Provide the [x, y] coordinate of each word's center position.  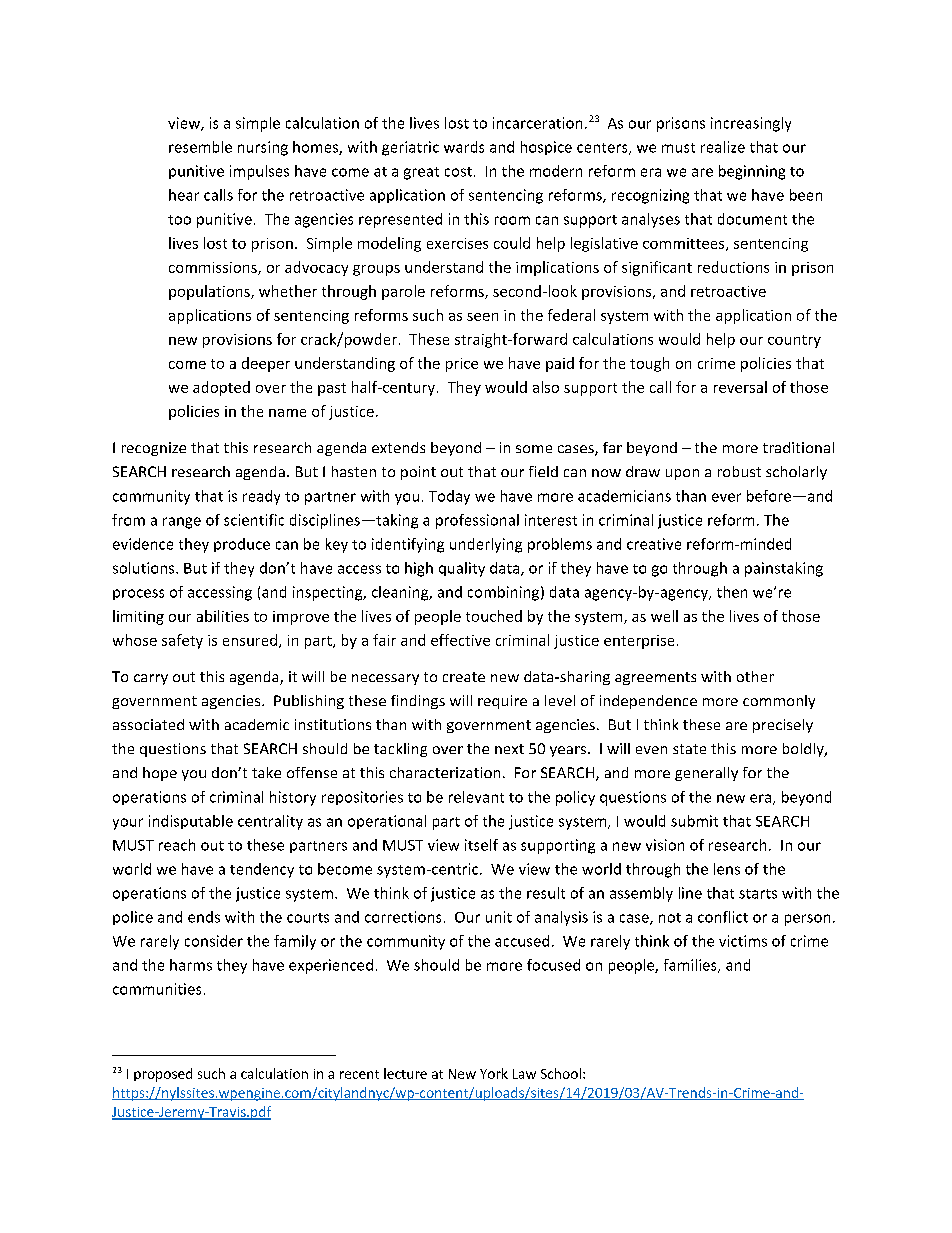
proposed [163, 1075]
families [691, 966]
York [494, 1073]
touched [494, 616]
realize [723, 147]
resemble [200, 147]
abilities [223, 616]
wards [464, 147]
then [732, 592]
